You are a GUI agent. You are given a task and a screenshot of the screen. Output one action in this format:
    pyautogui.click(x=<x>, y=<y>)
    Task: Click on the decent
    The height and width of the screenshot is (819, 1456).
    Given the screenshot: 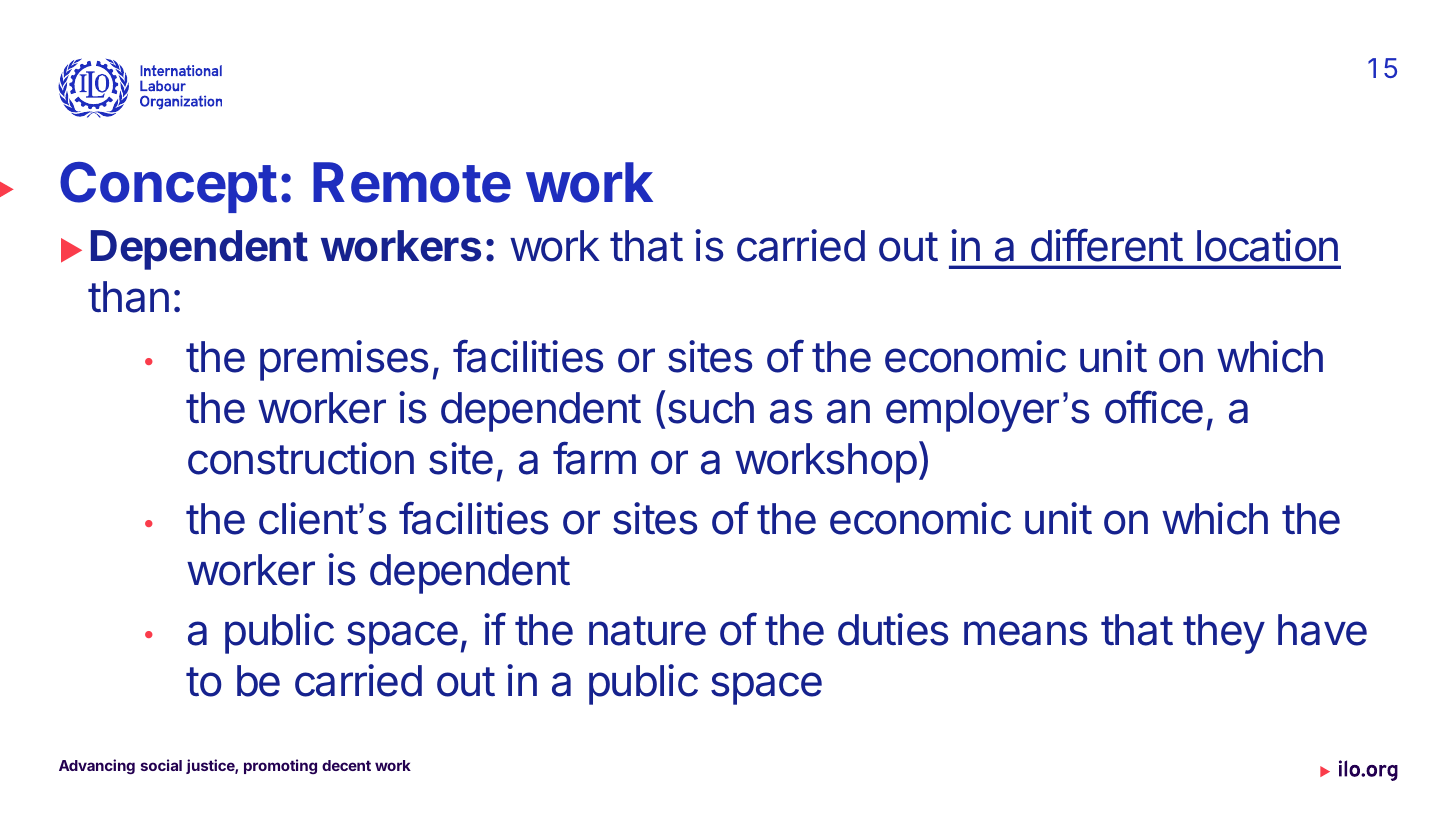 What is the action you would take?
    pyautogui.click(x=346, y=765)
